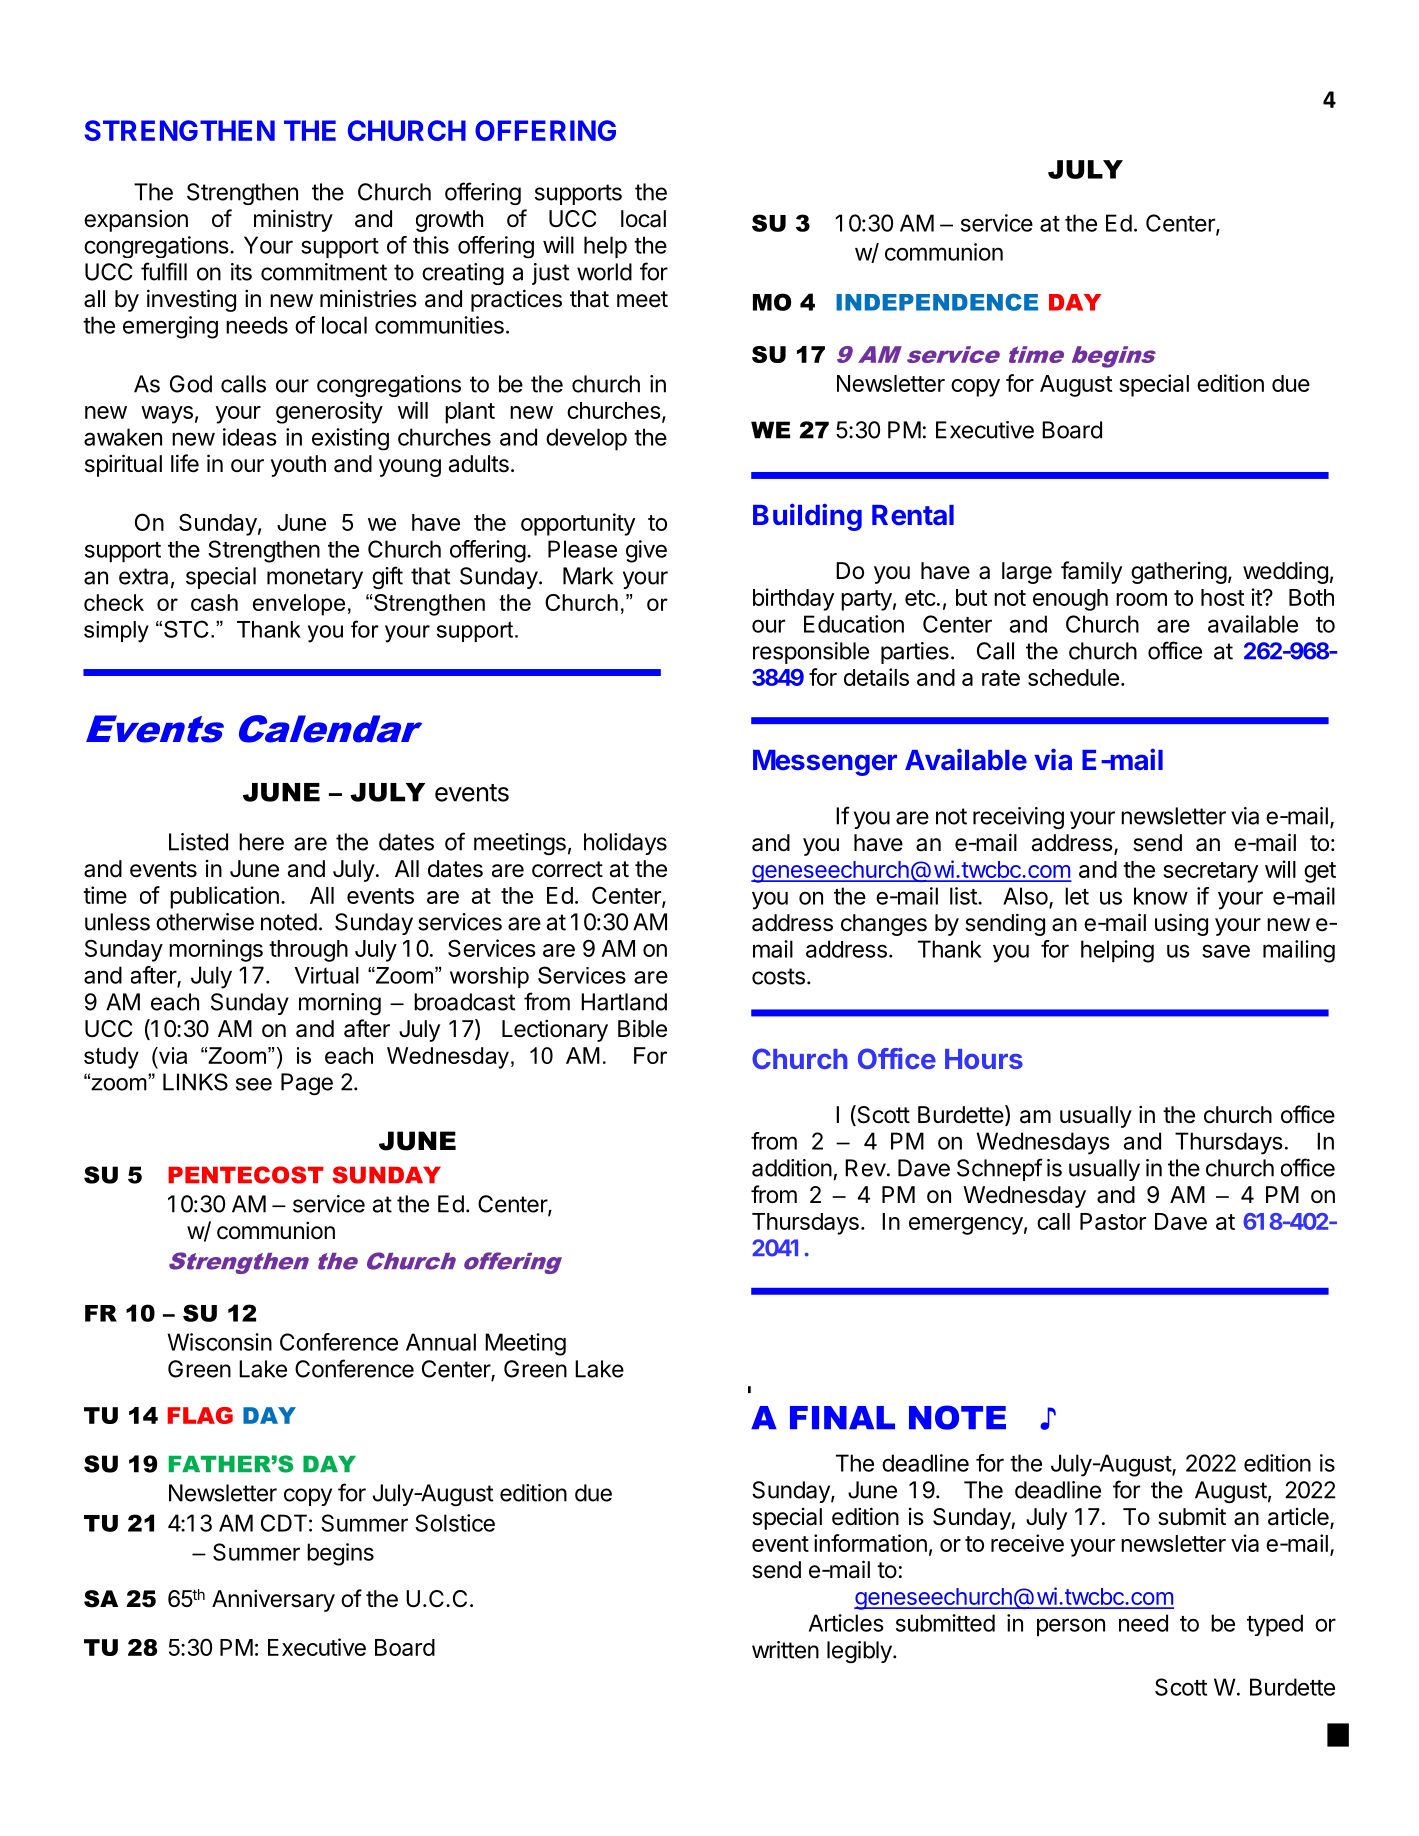 Image resolution: width=1419 pixels, height=1836 pixels. Describe the element at coordinates (220, 1342) in the screenshot. I see `Wisconsin` at that location.
